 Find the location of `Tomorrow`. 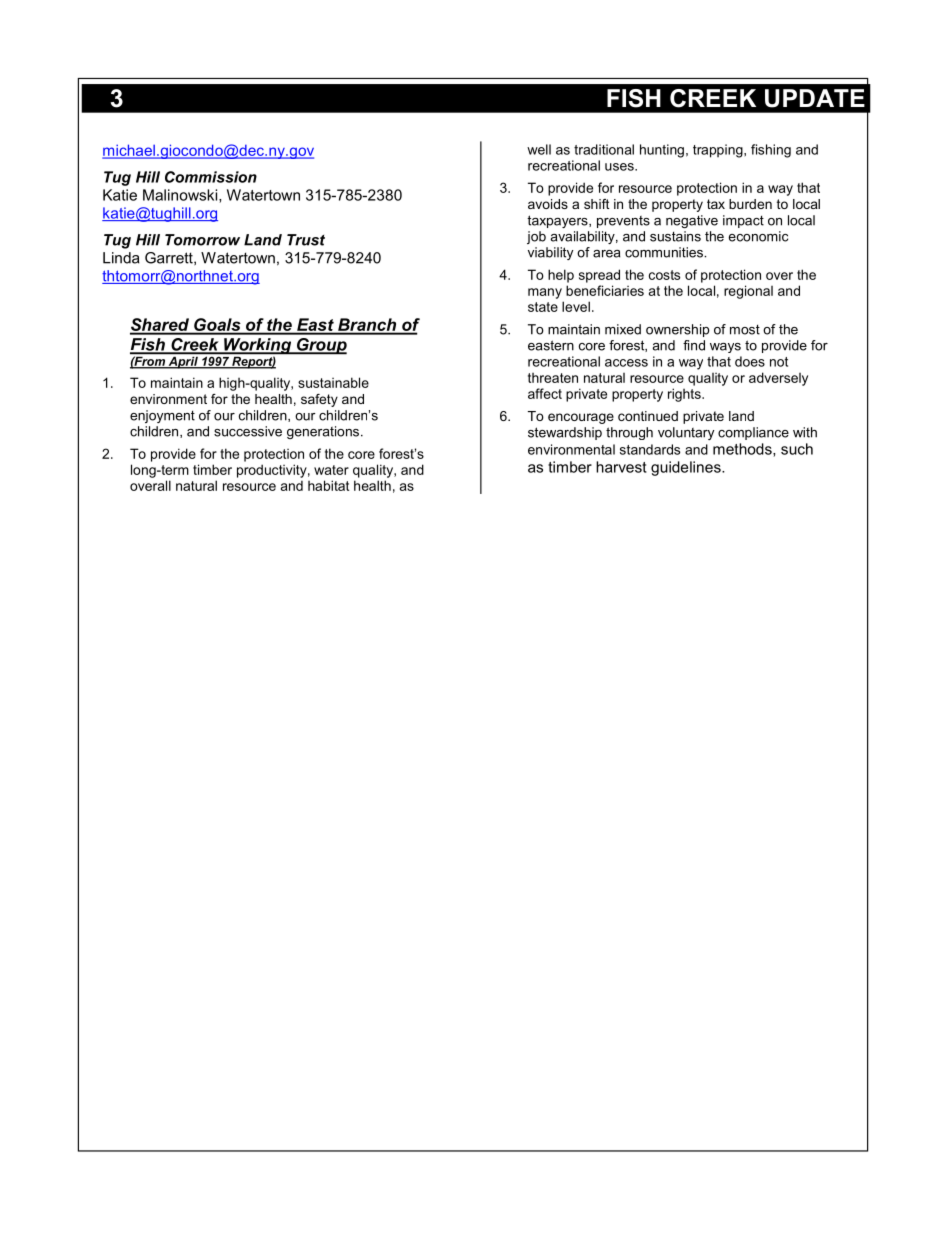

Tomorrow is located at coordinates (202, 240).
